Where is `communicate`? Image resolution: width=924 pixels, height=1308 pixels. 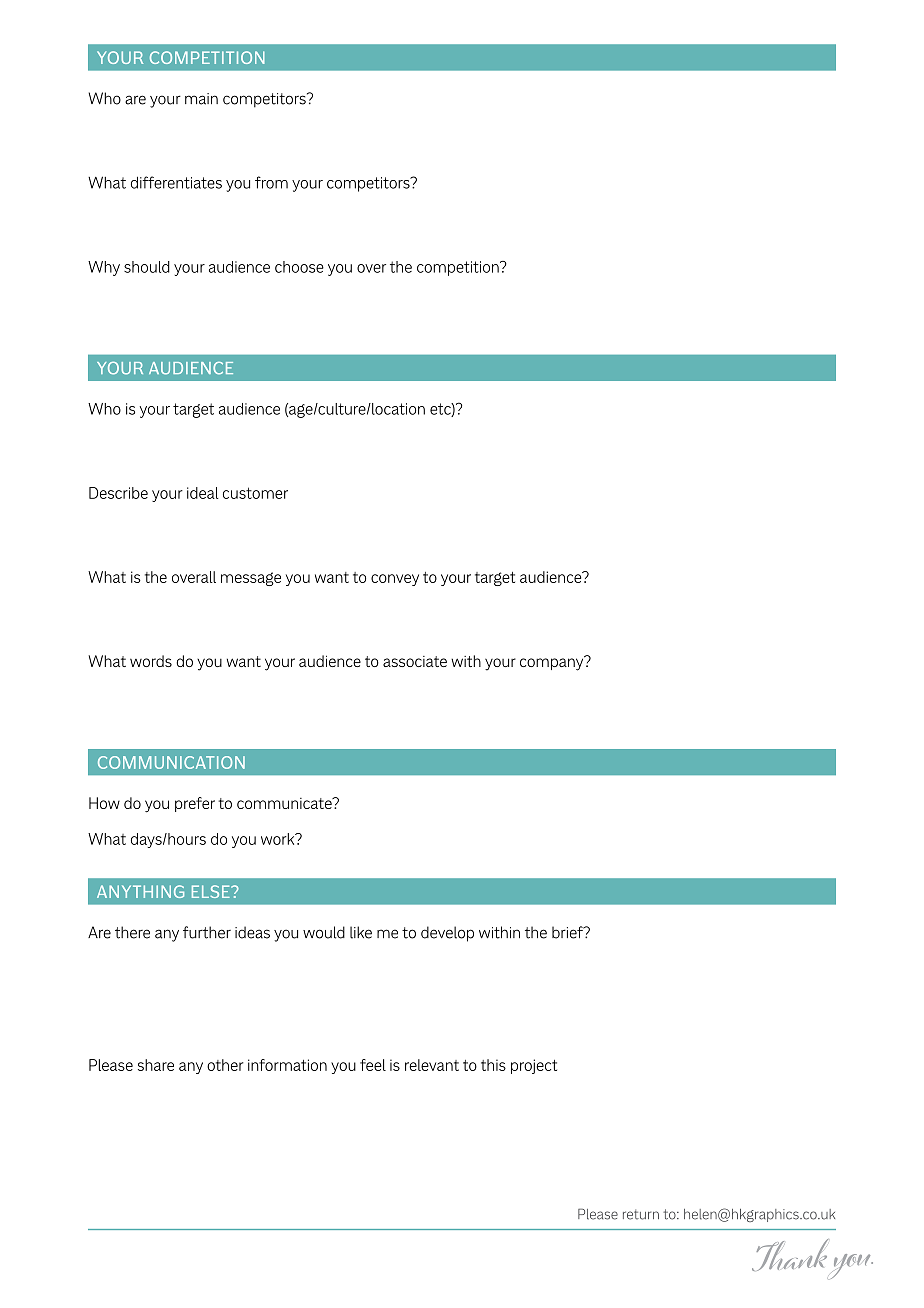 communicate is located at coordinates (285, 803).
